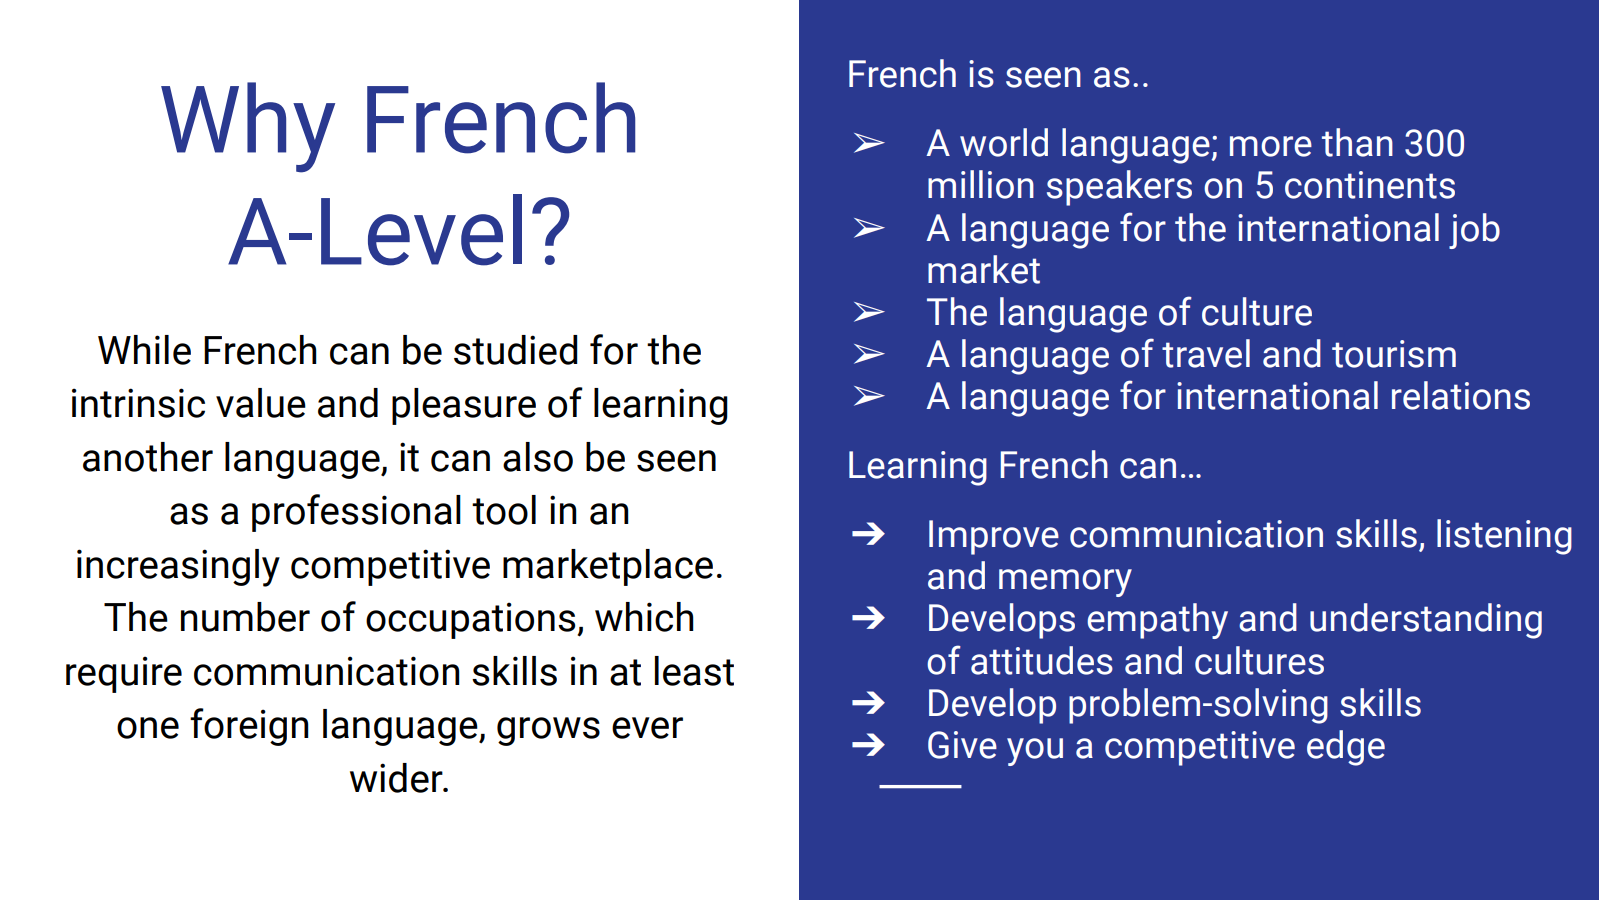 The height and width of the page is (900, 1599). I want to click on also, so click(538, 457).
